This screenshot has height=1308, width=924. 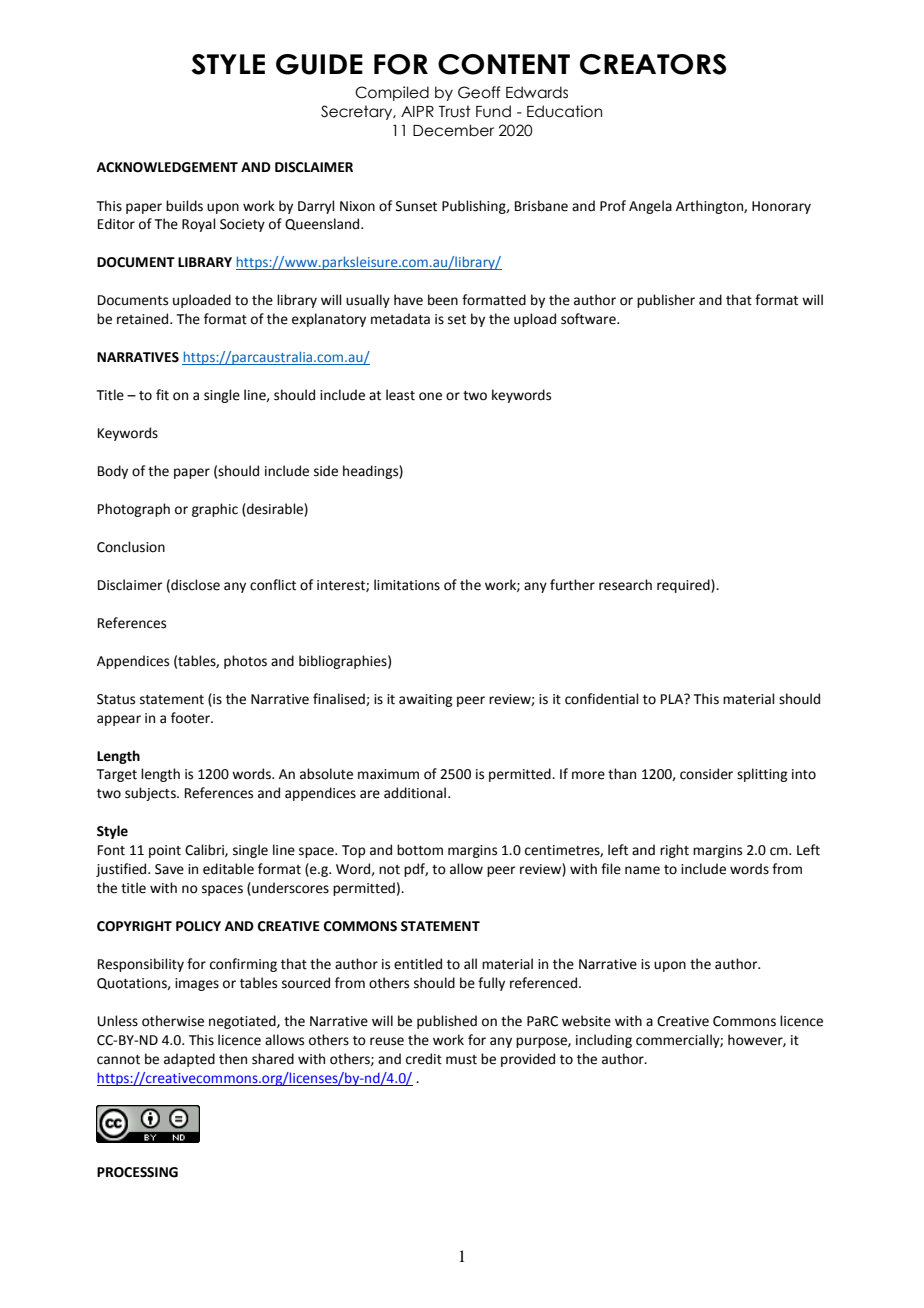 I want to click on must, so click(x=461, y=1060).
